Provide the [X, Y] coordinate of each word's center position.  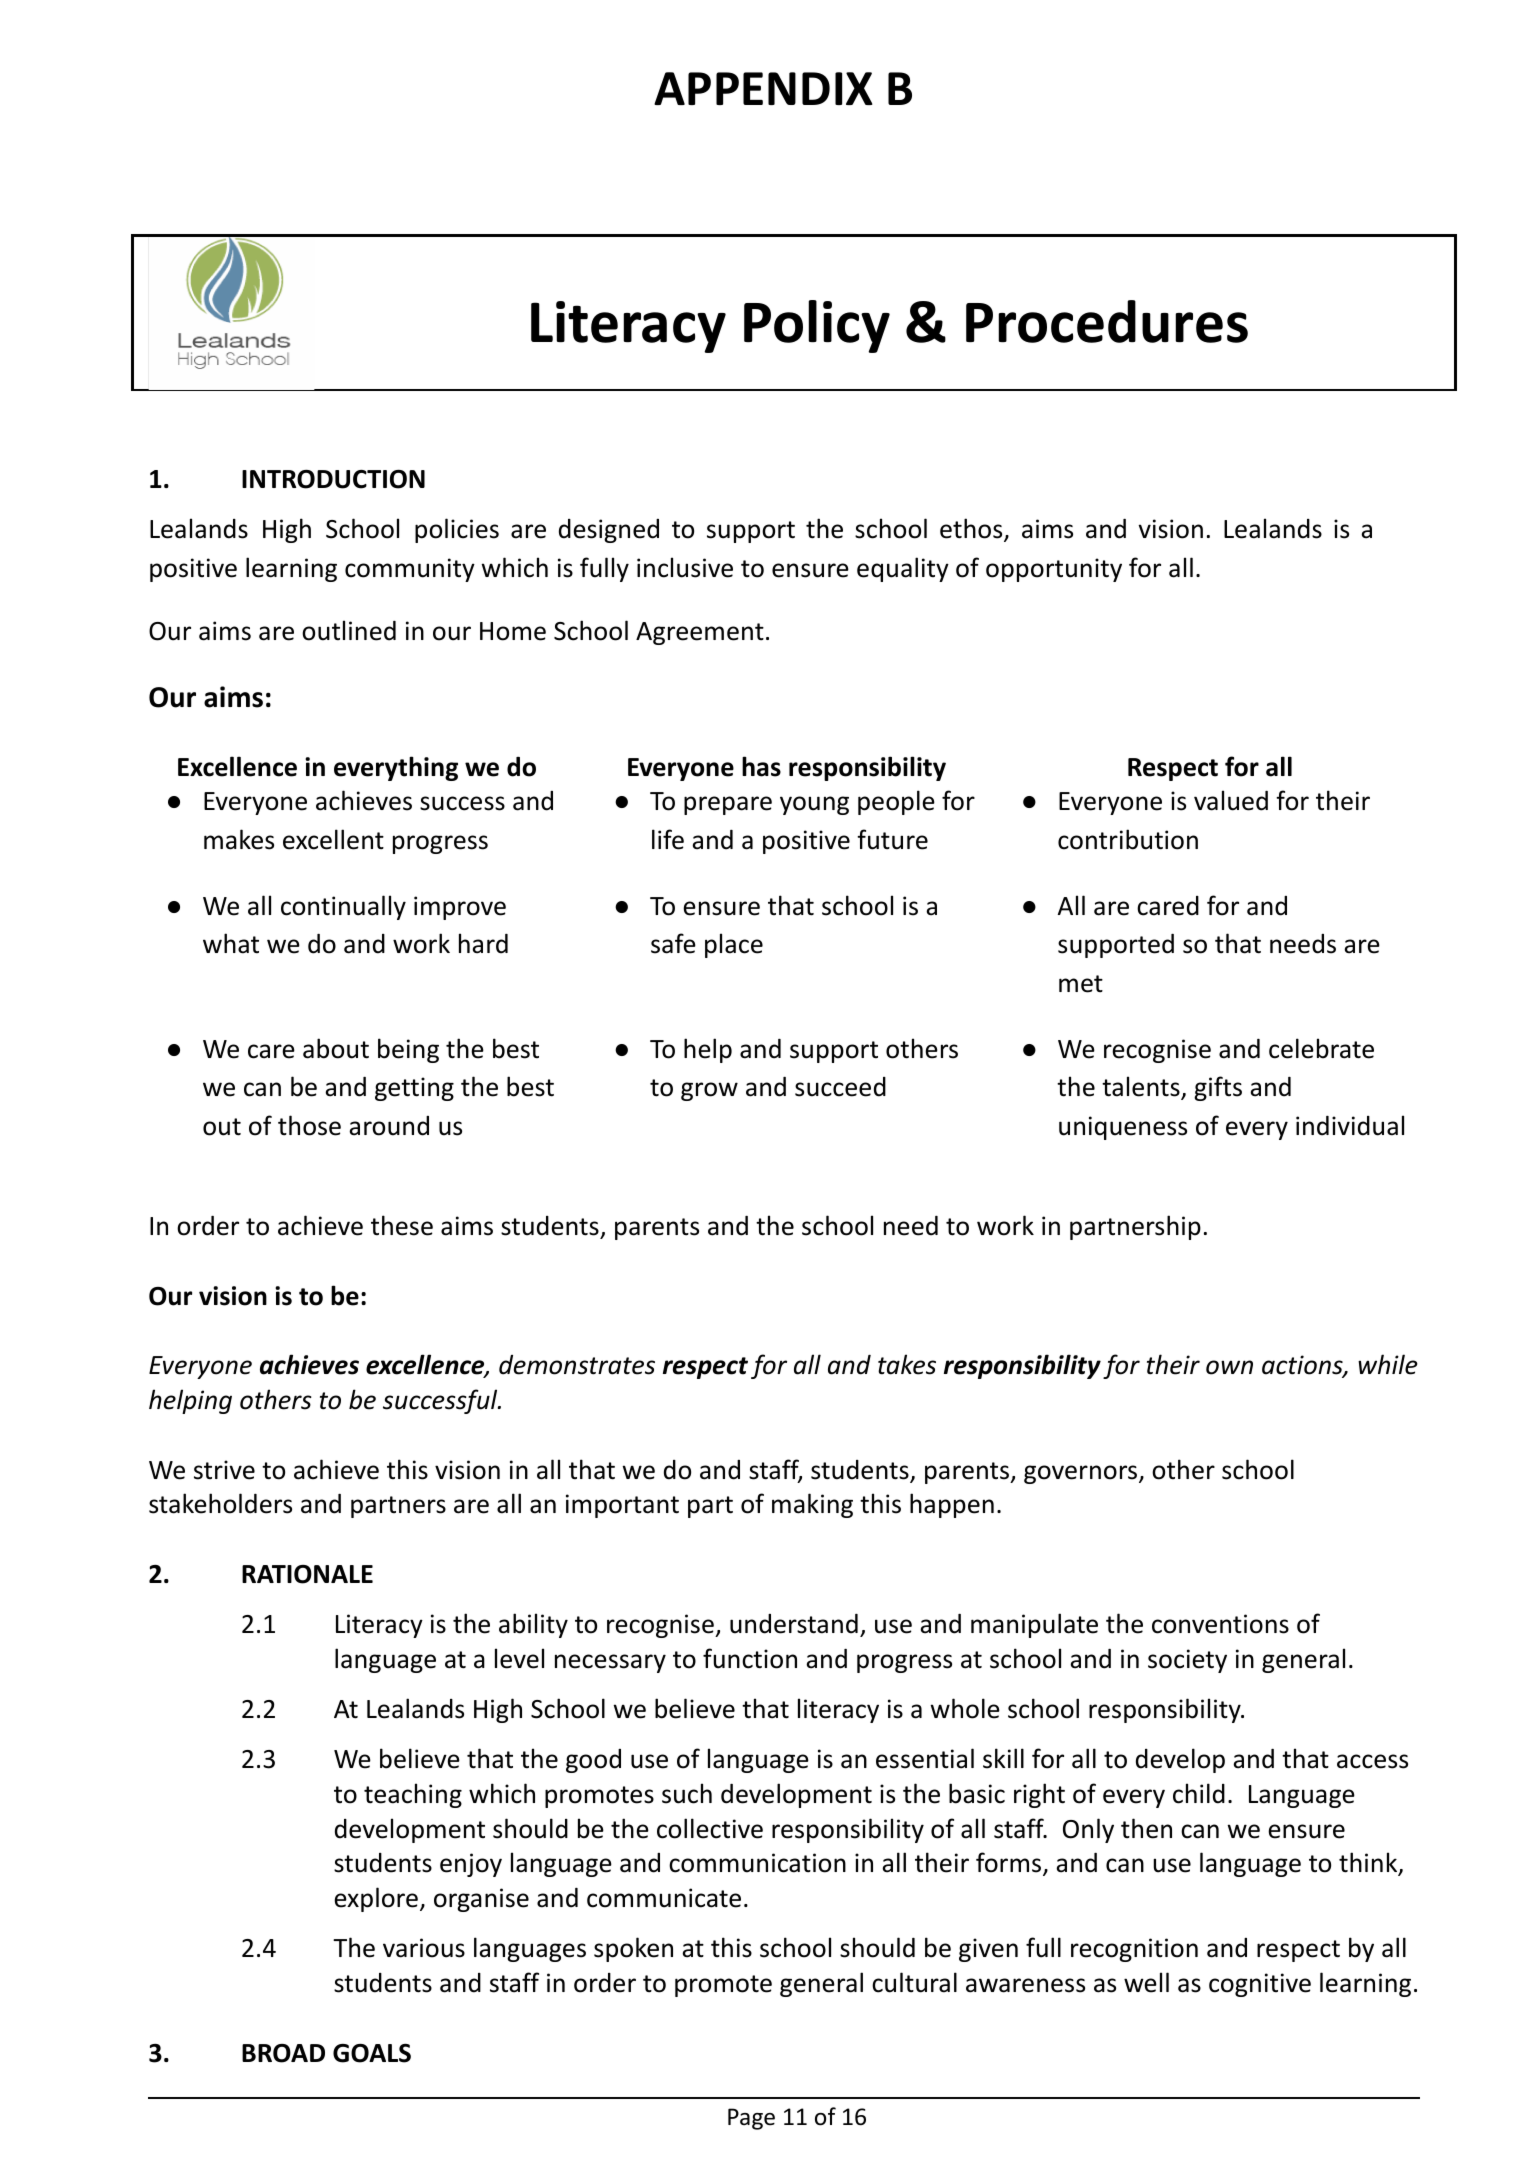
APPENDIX [763, 88]
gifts [1218, 1088]
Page [751, 2119]
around [389, 1126]
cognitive [1260, 1985]
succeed [840, 1087]
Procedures [1107, 321]
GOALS [372, 2053]
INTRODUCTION [333, 479]
